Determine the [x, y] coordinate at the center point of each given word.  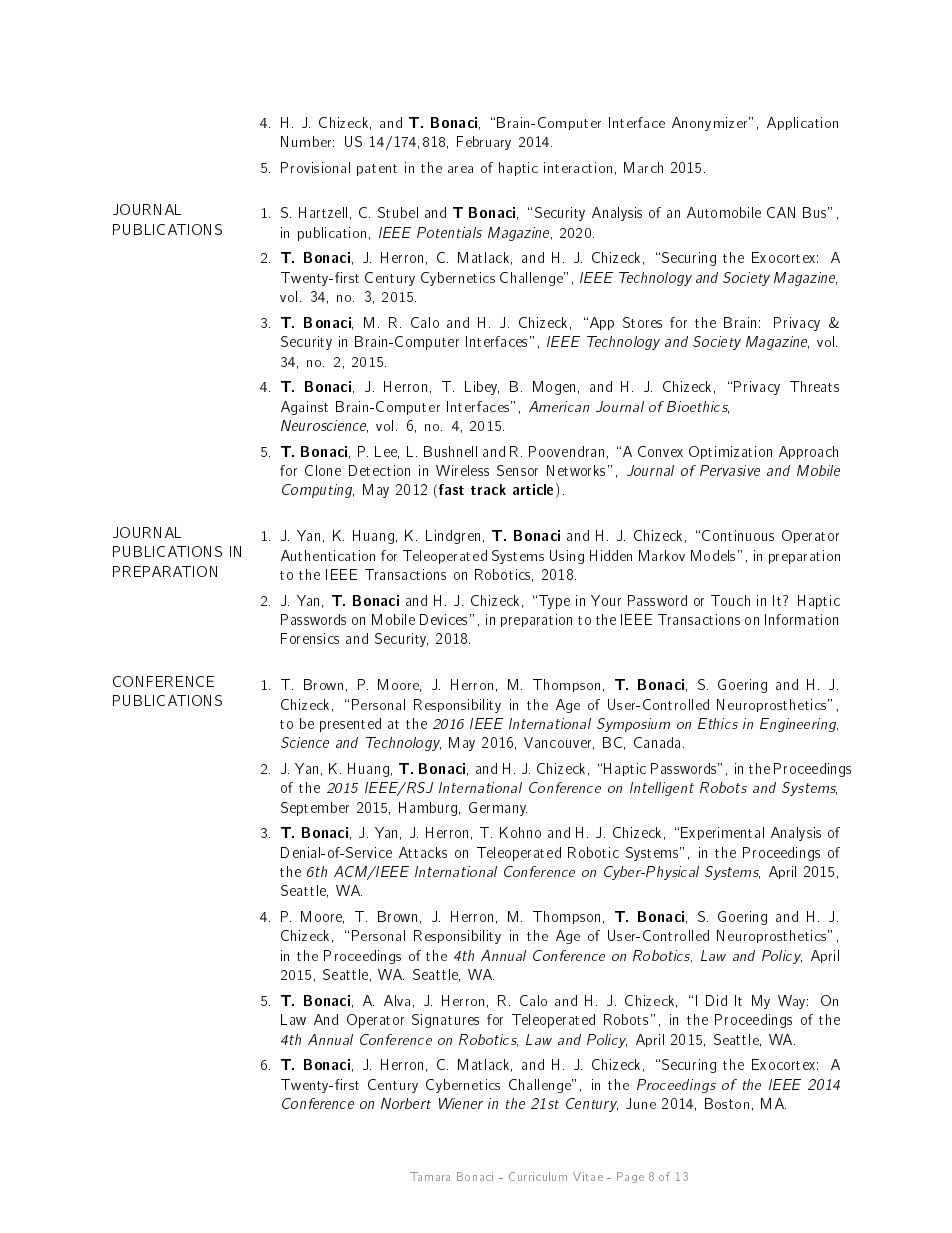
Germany [498, 809]
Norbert [406, 1103]
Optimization [730, 452]
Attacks [423, 852]
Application [802, 123]
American [559, 406]
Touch [730, 600]
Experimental [722, 833]
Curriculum [538, 1176]
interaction [578, 167]
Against [304, 408]
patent [377, 170]
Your [606, 600]
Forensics [310, 638]
